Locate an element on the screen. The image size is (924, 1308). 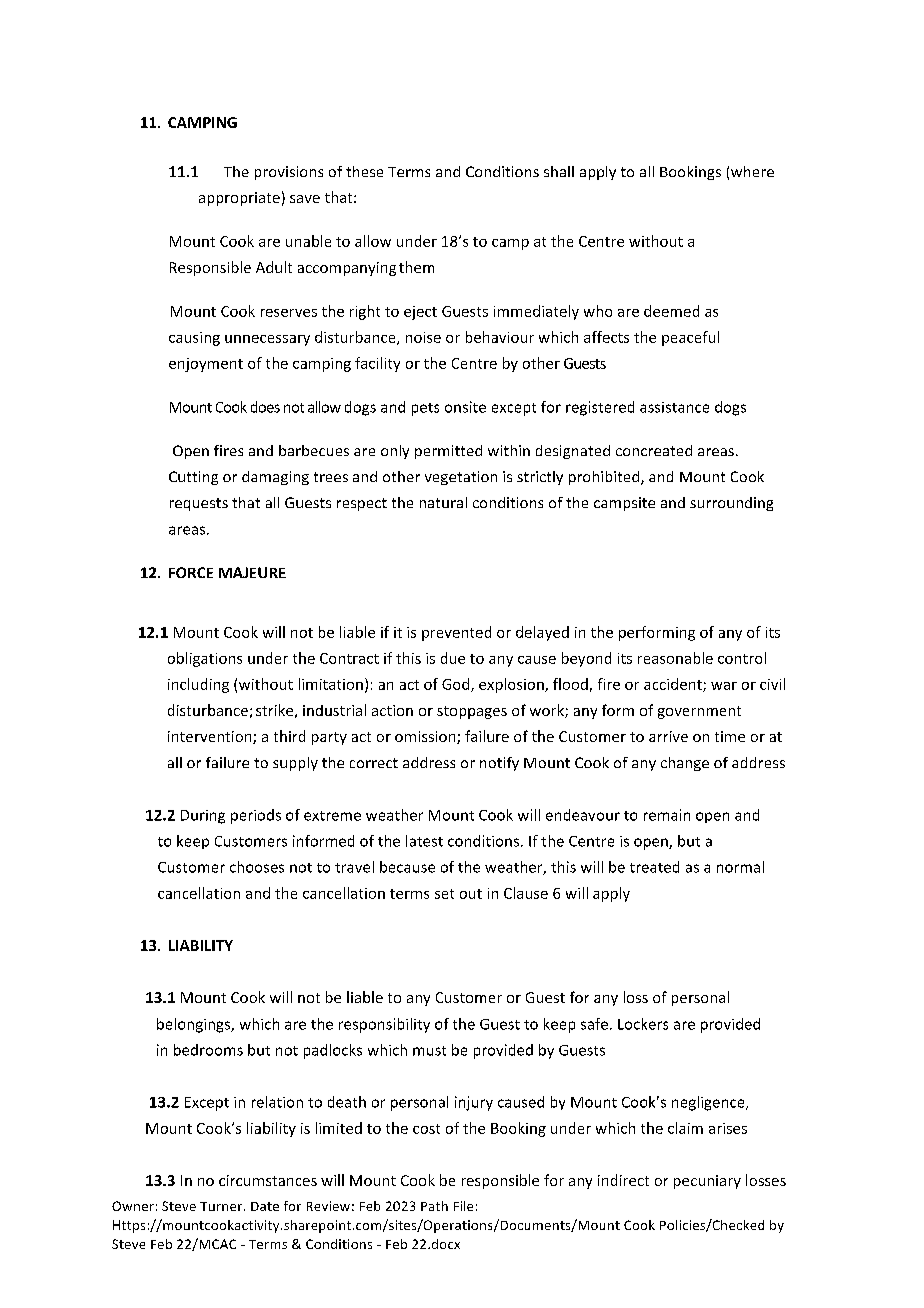
Turner is located at coordinates (222, 1206).
